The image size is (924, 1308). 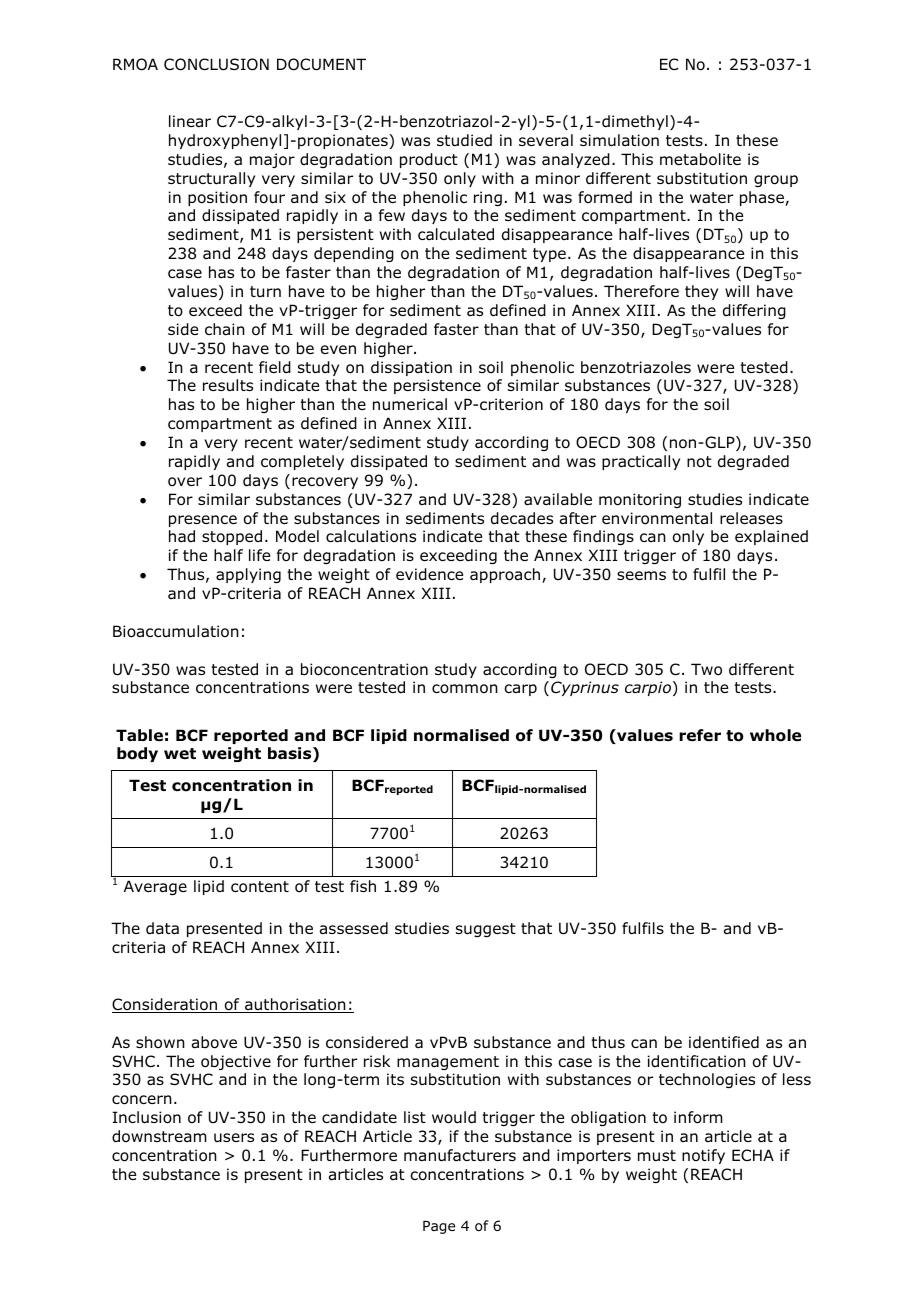 What do you see at coordinates (464, 140) in the screenshot?
I see `studied` at bounding box center [464, 140].
